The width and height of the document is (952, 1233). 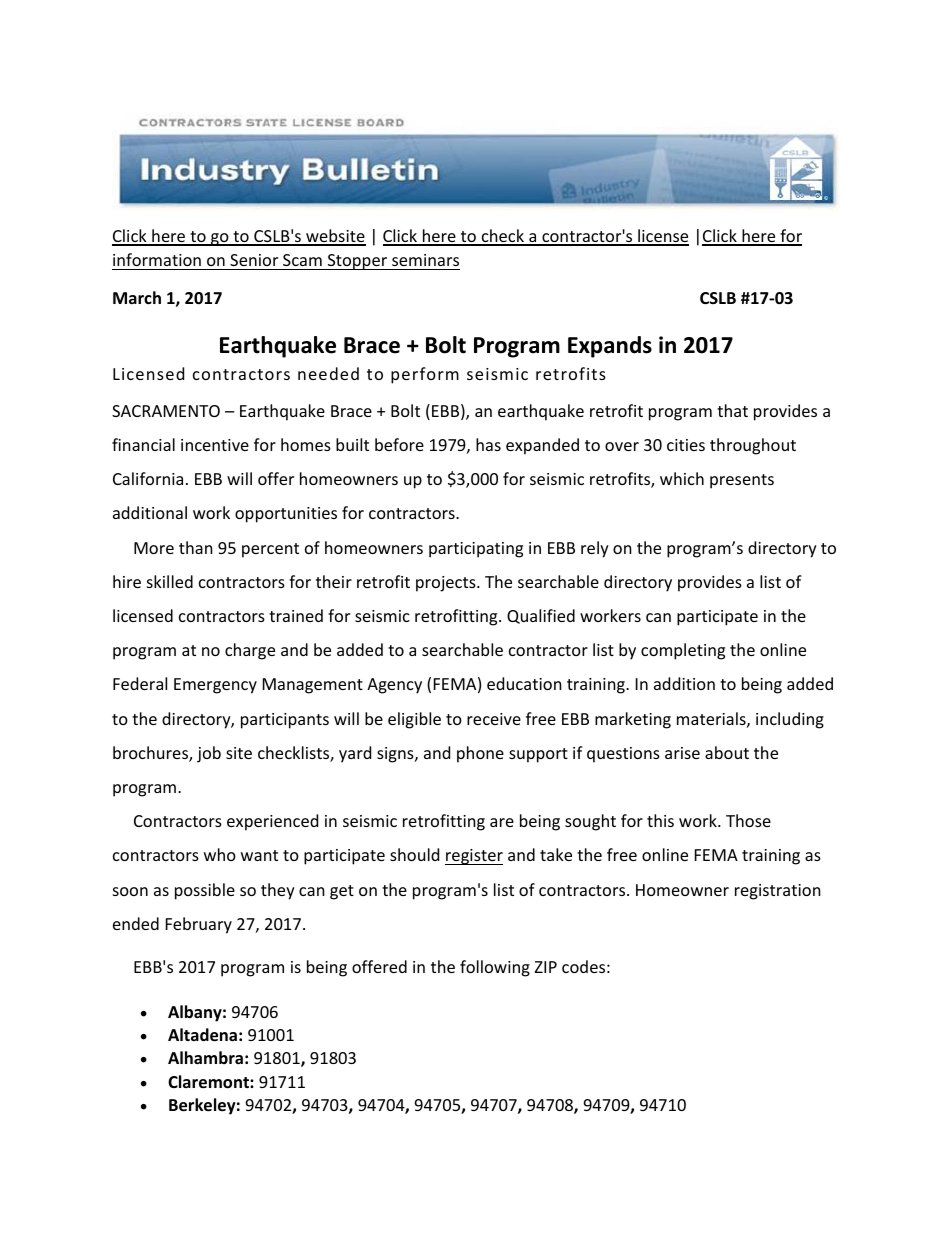 I want to click on Emergency, so click(x=215, y=686).
